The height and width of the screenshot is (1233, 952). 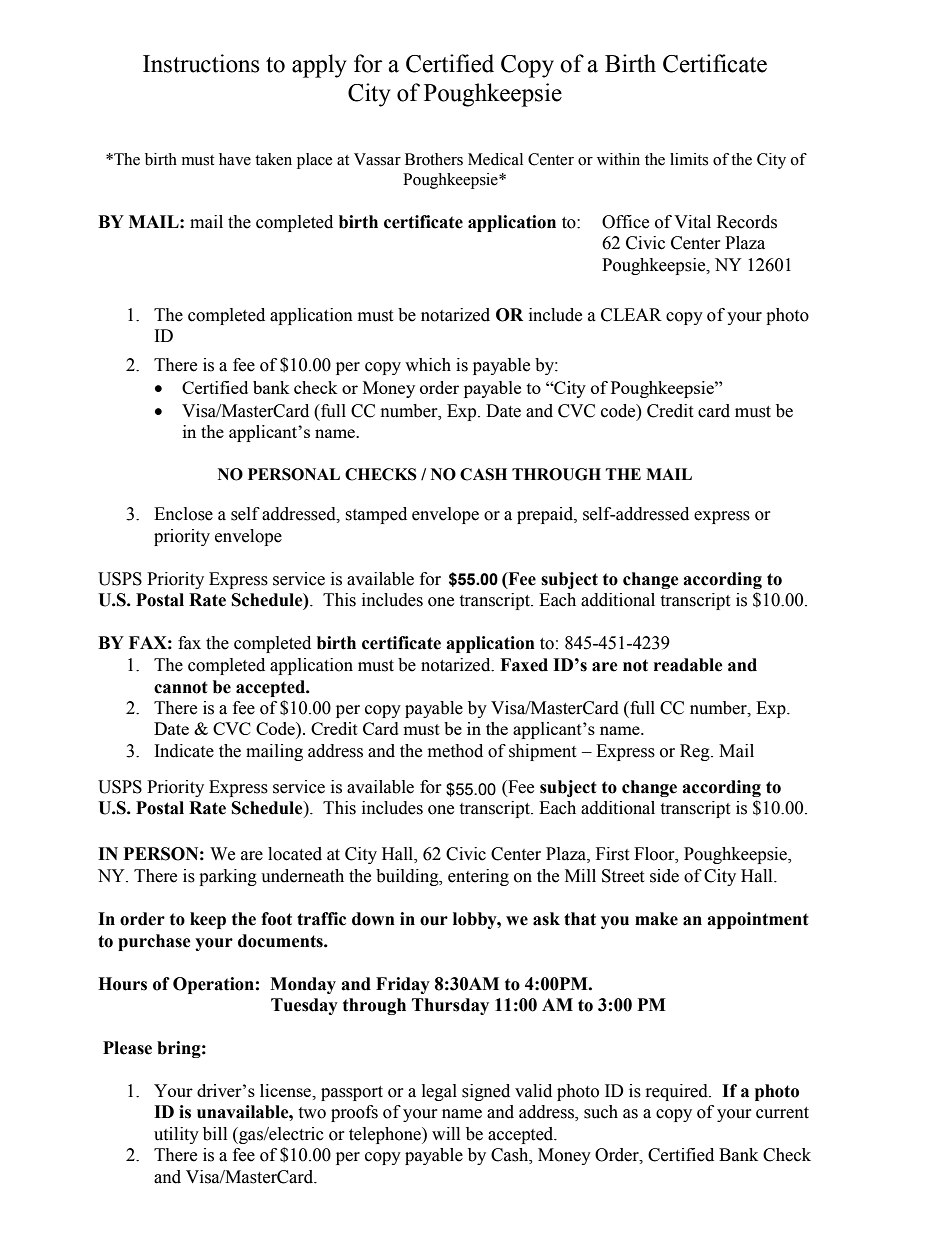 What do you see at coordinates (631, 315) in the screenshot?
I see `CLEAR` at bounding box center [631, 315].
